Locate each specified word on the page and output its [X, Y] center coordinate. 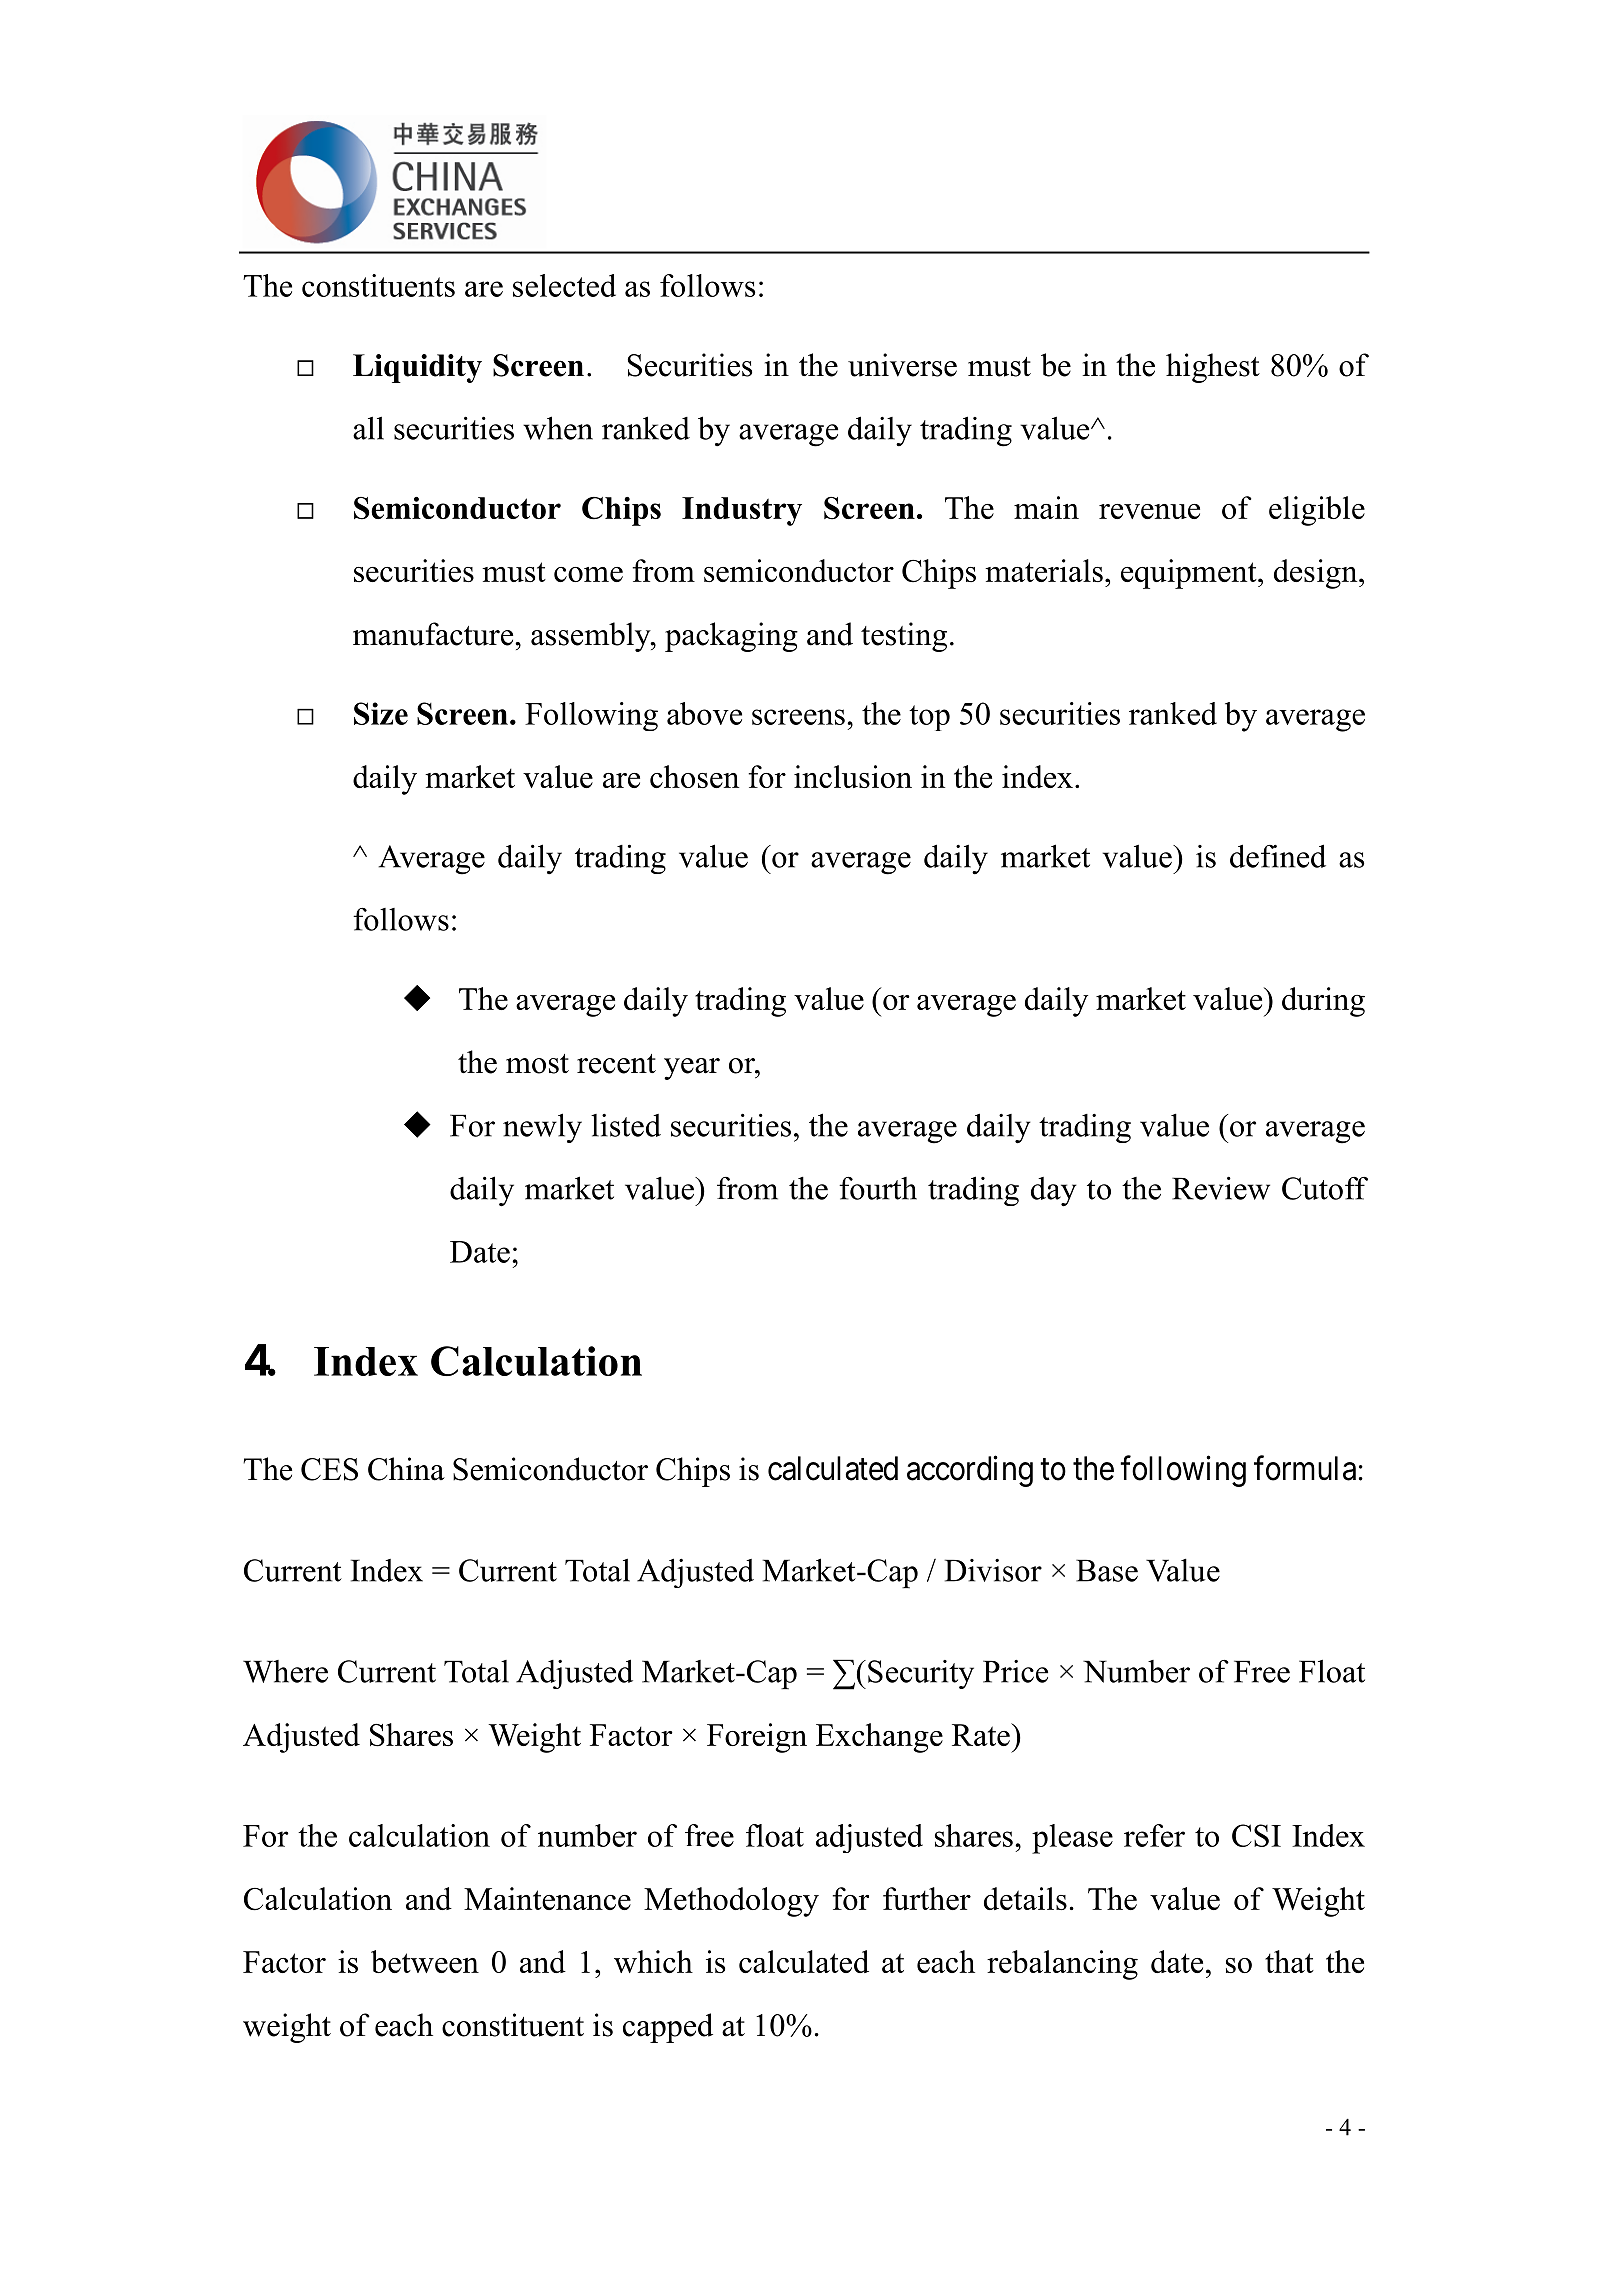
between [425, 1961]
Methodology [731, 1902]
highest [1213, 368]
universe [902, 365]
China [406, 1469]
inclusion [853, 776]
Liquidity [417, 368]
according [970, 1471]
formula [1305, 1468]
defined [1278, 856]
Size [381, 713]
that [1289, 1961]
